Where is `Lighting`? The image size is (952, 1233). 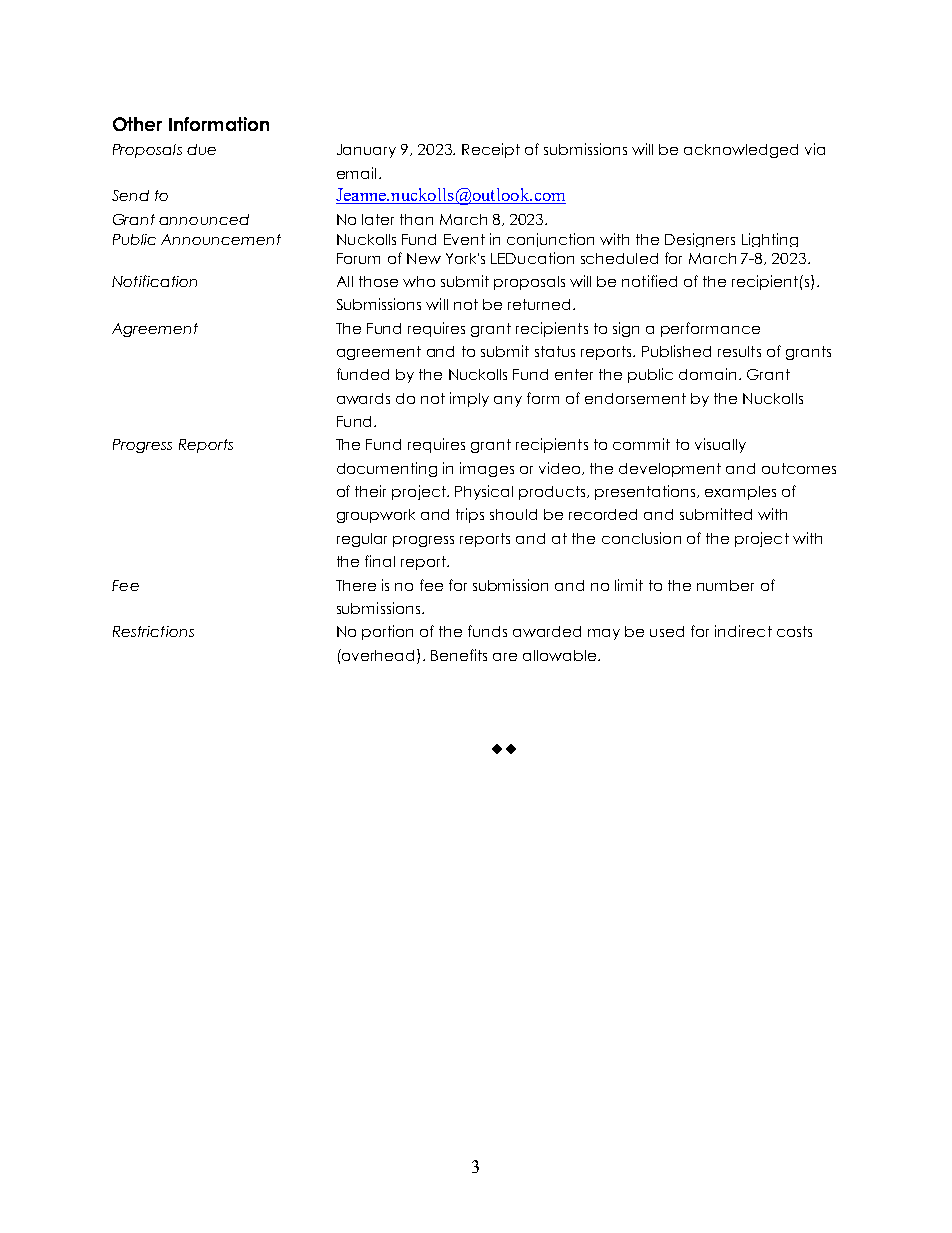
Lighting is located at coordinates (770, 240).
